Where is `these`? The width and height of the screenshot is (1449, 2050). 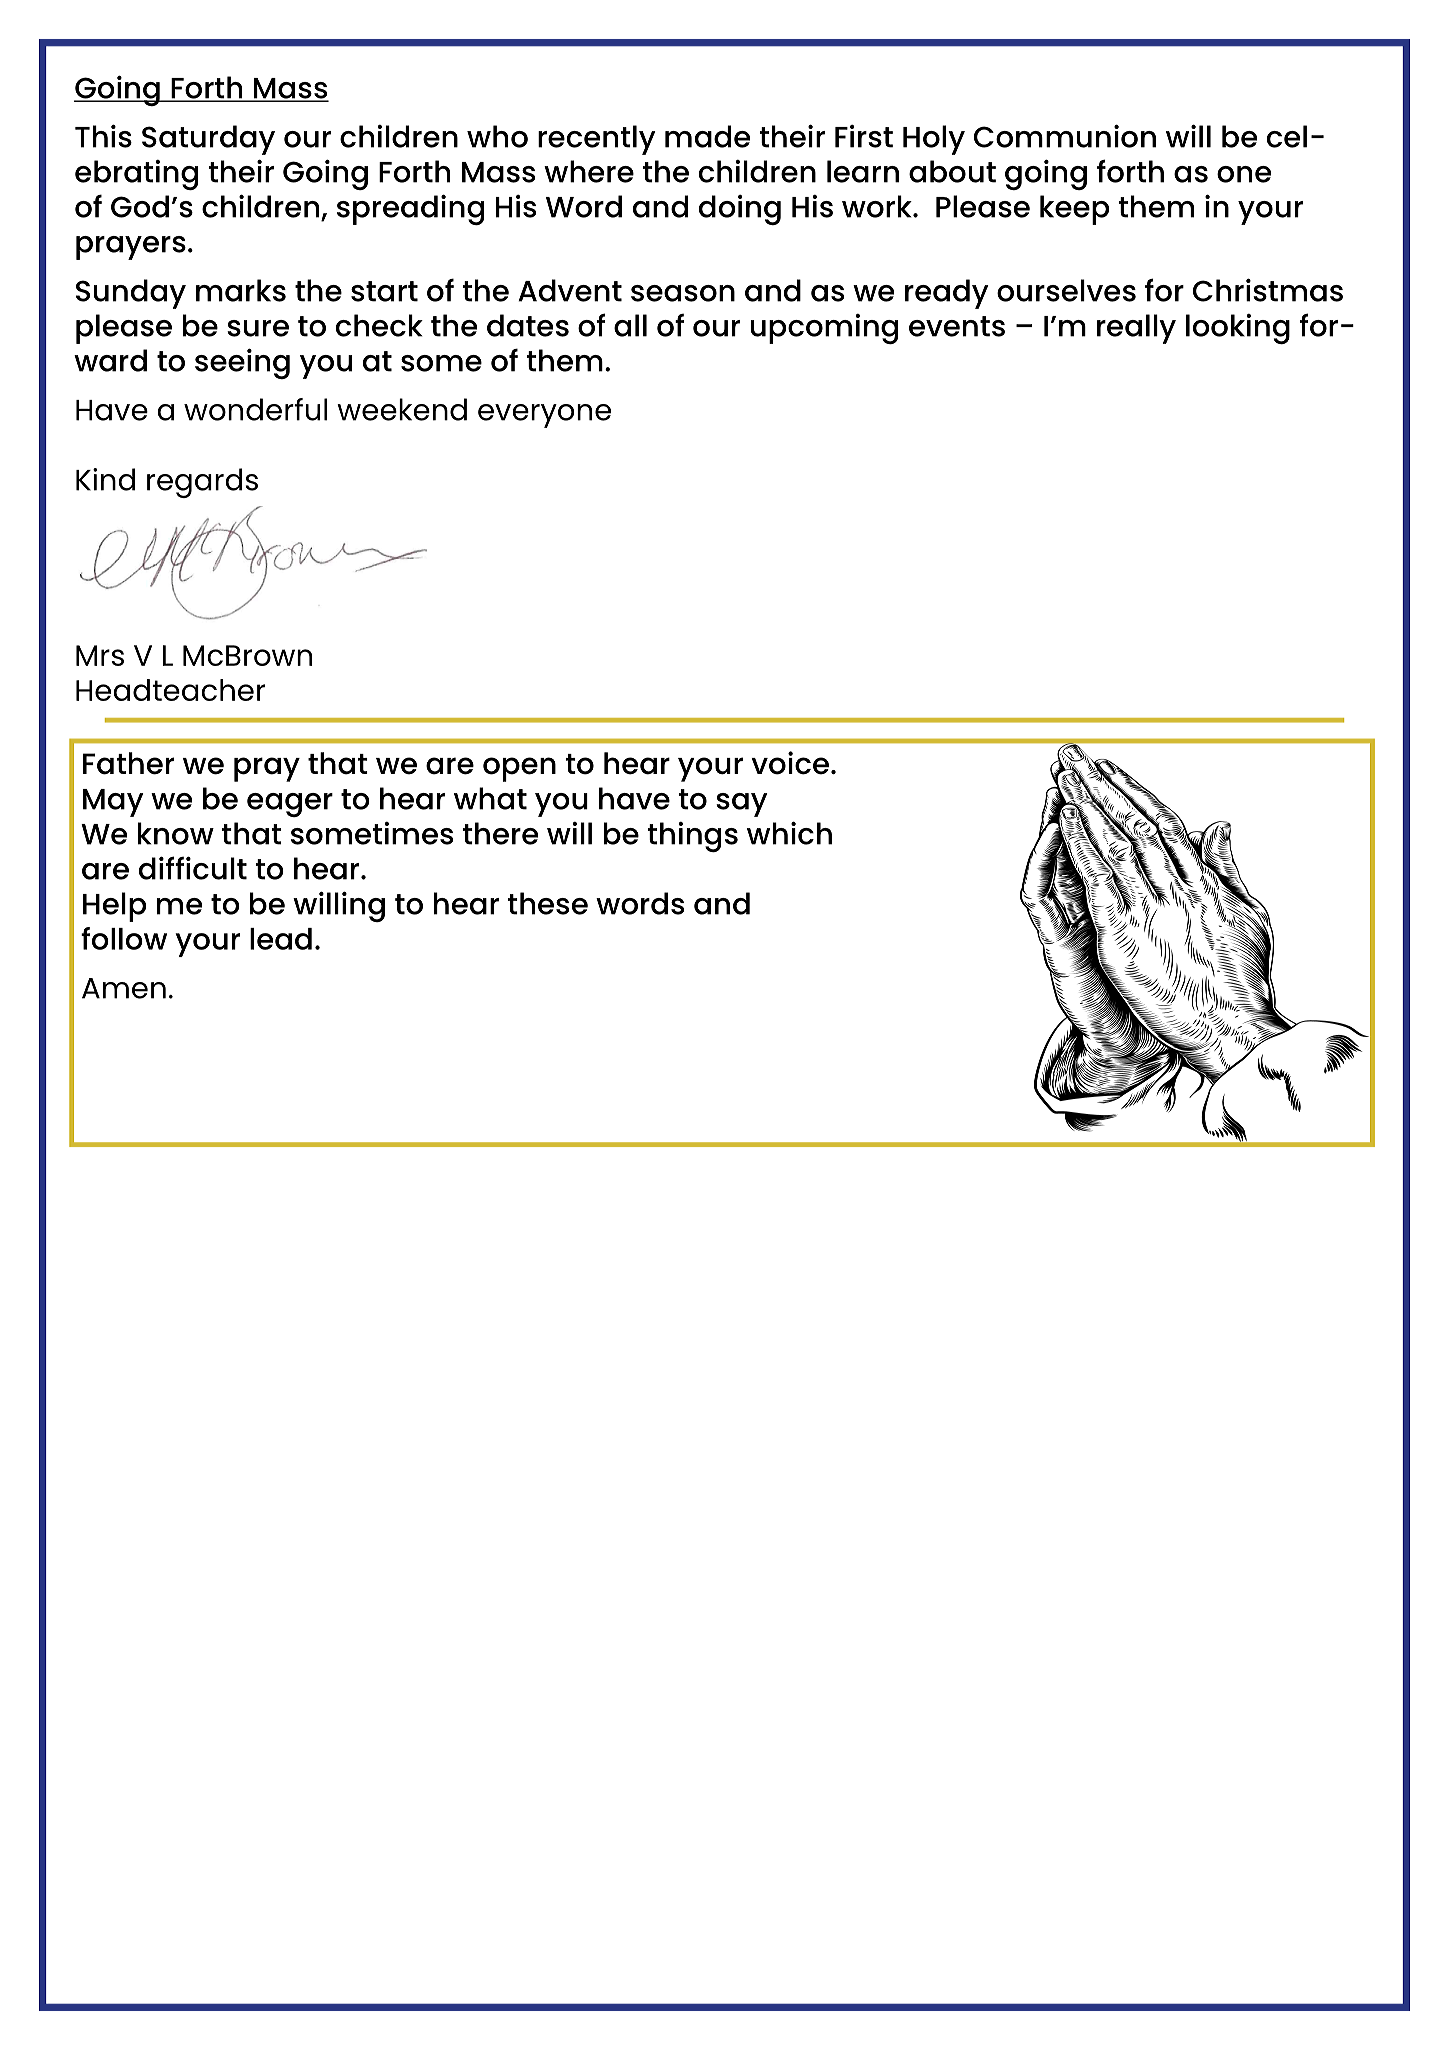
these is located at coordinates (548, 903).
